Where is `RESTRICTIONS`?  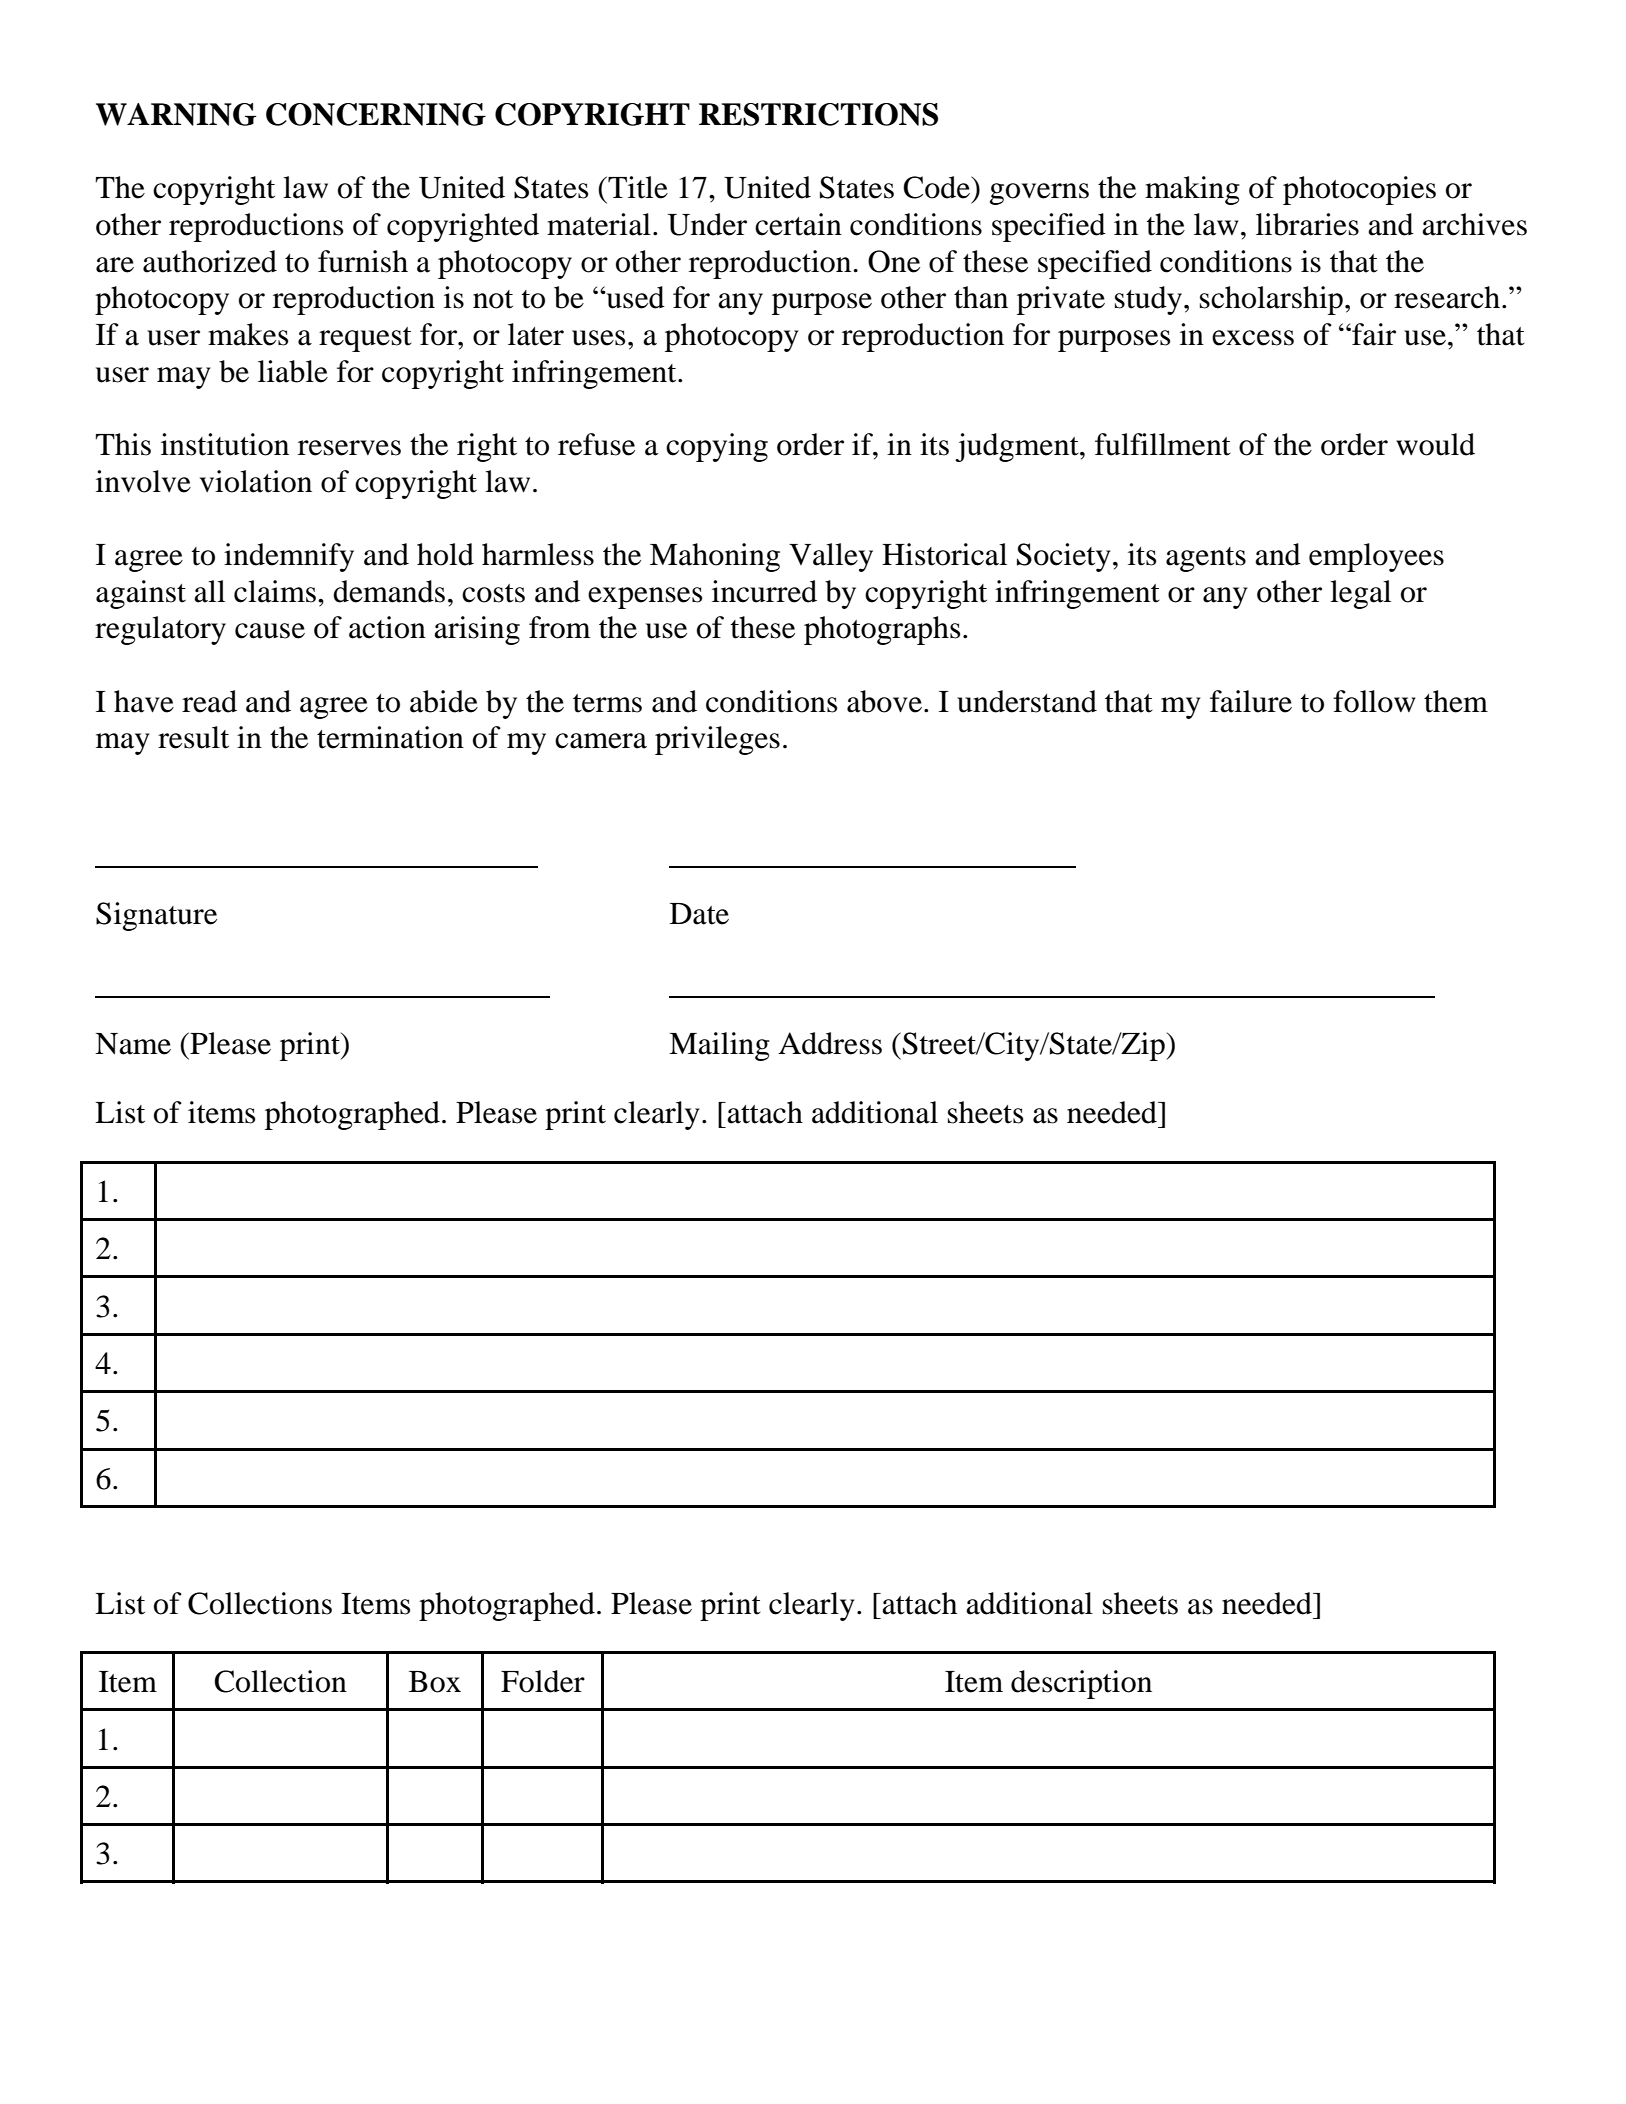 RESTRICTIONS is located at coordinates (818, 114).
